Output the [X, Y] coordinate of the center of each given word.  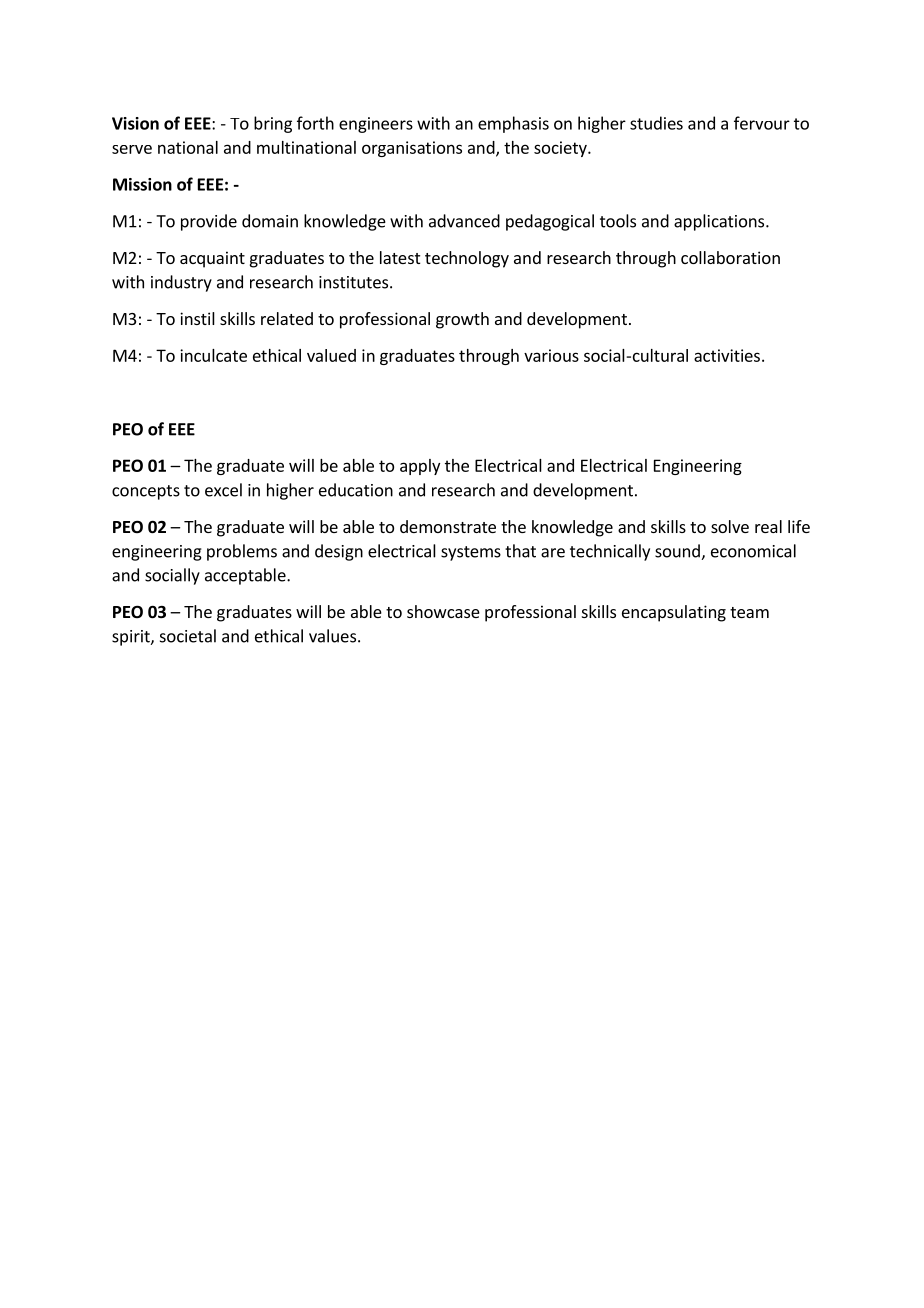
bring [273, 124]
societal [188, 636]
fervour [762, 123]
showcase [443, 611]
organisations [412, 149]
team [749, 612]
